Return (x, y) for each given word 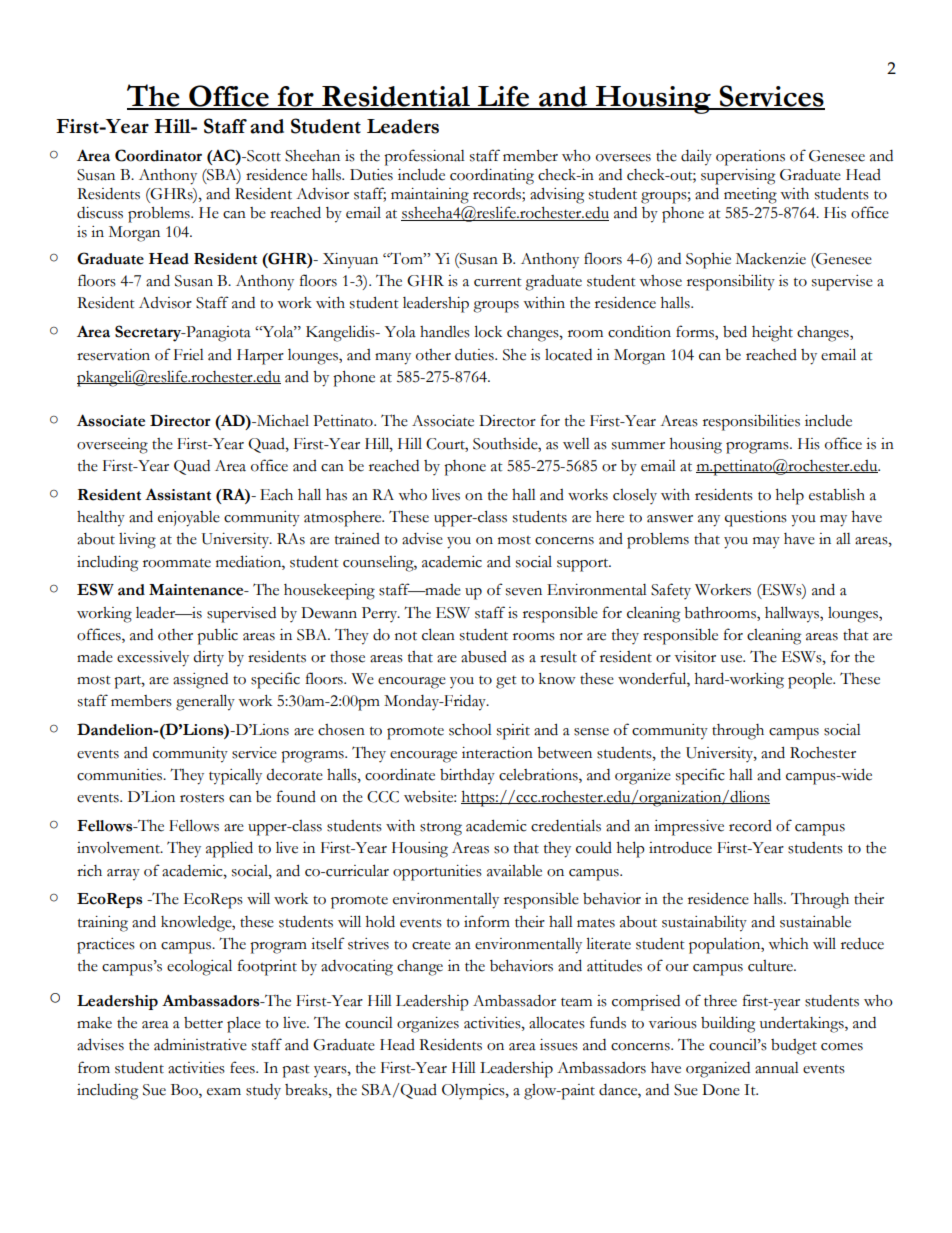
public (217, 636)
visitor (695, 657)
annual (777, 1068)
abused (484, 657)
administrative (200, 1044)
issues (559, 1045)
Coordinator (158, 155)
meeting (750, 196)
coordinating (492, 177)
